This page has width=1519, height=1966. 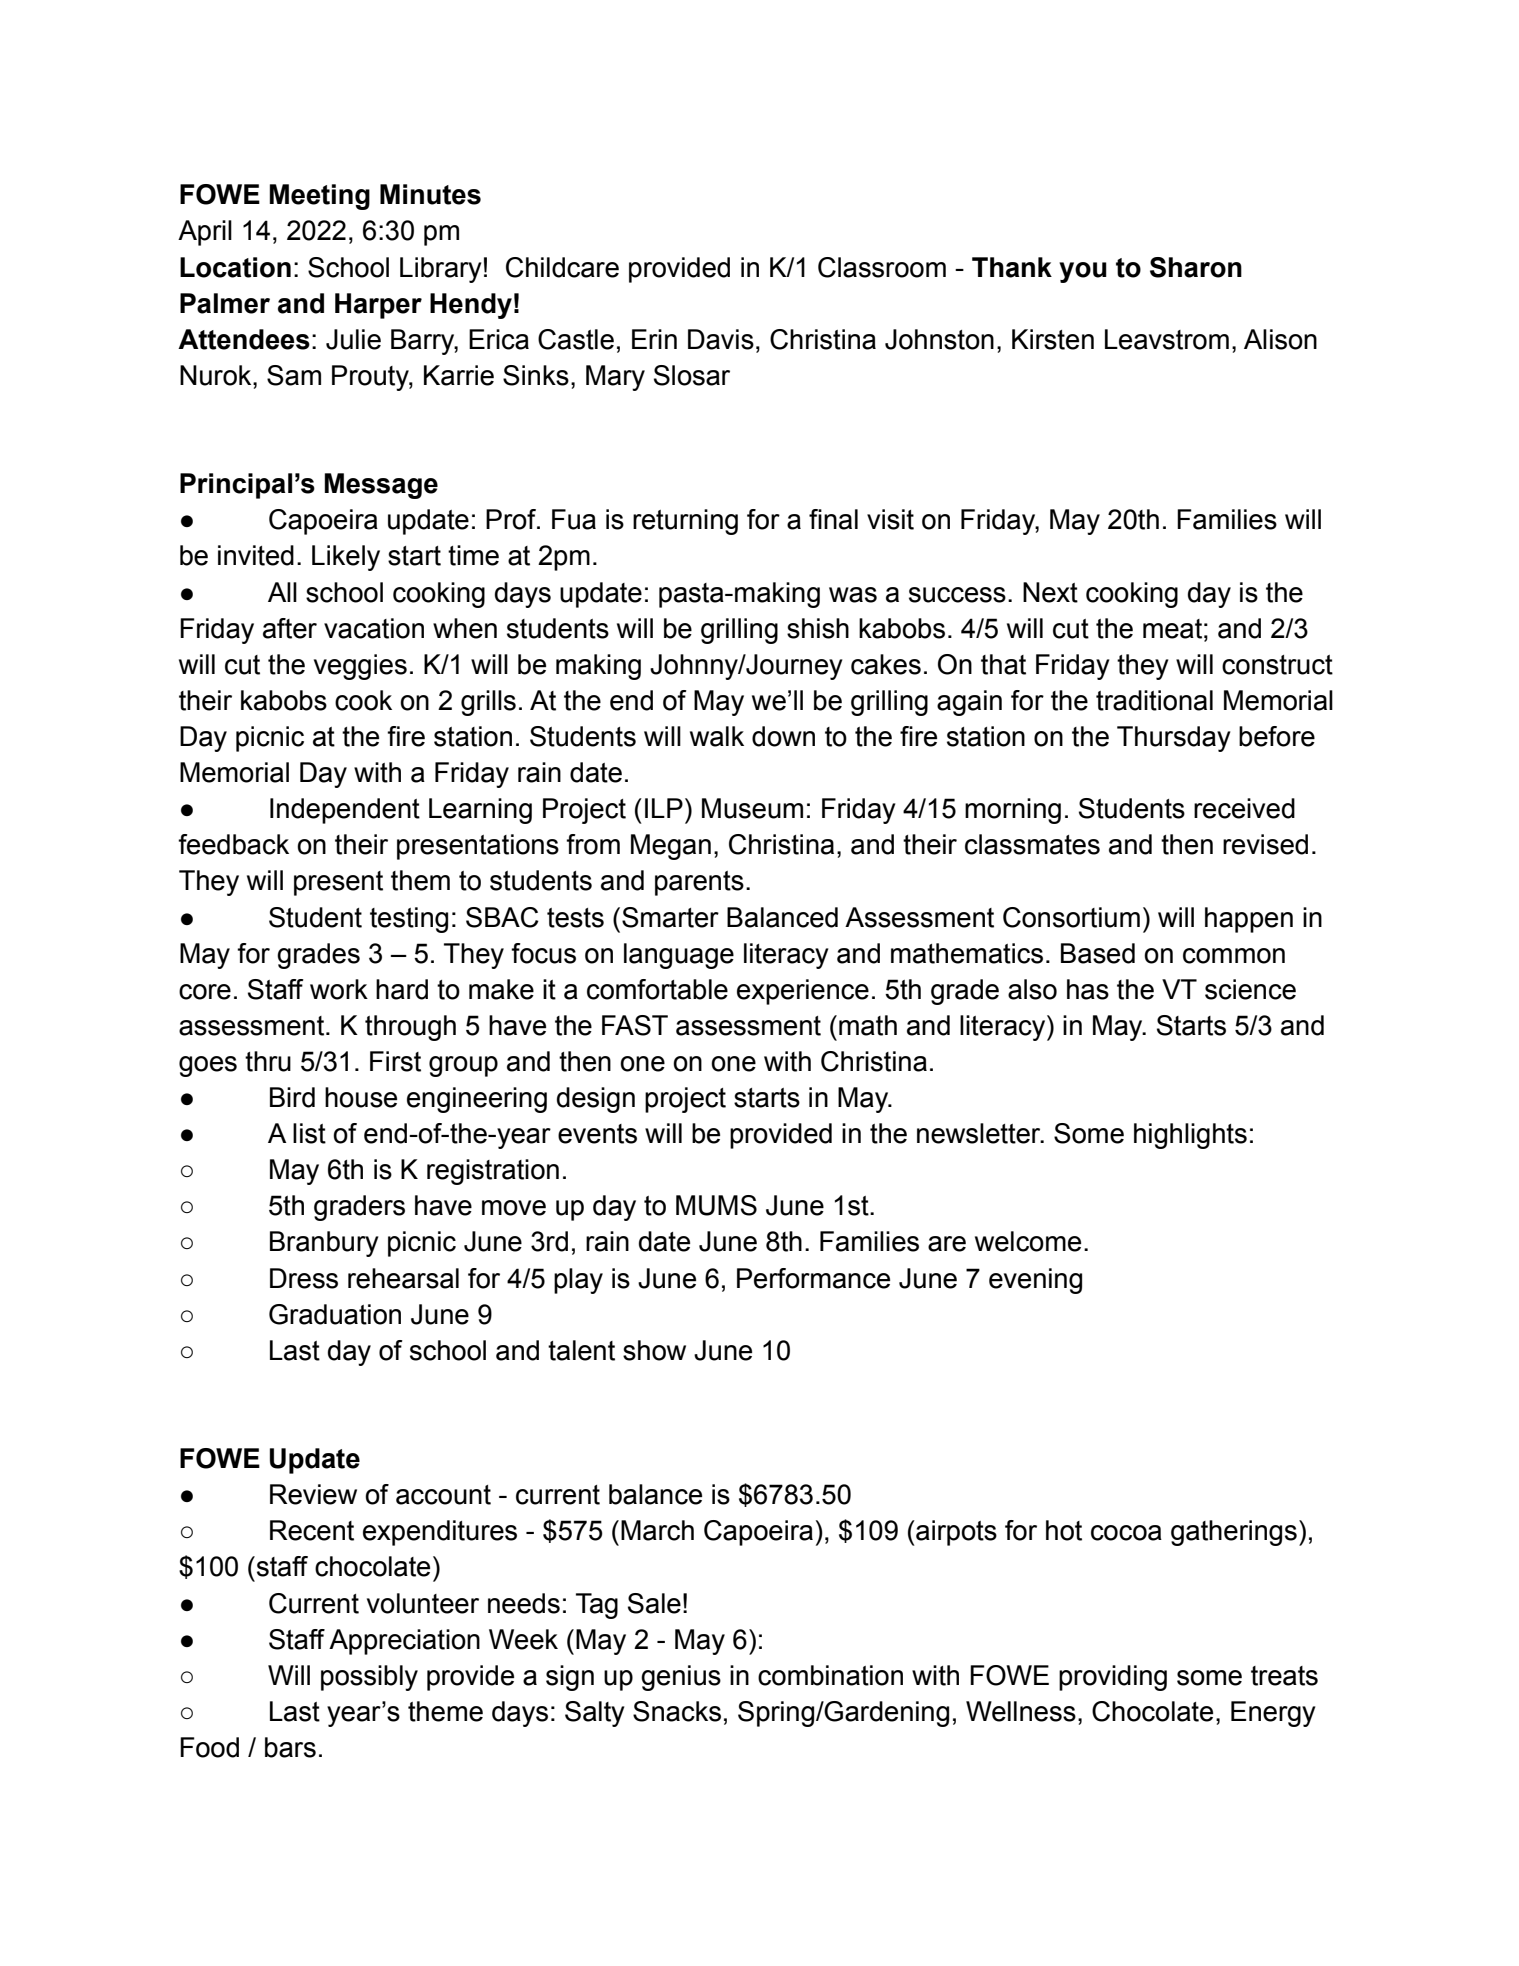 What do you see at coordinates (339, 989) in the page?
I see `work` at bounding box center [339, 989].
